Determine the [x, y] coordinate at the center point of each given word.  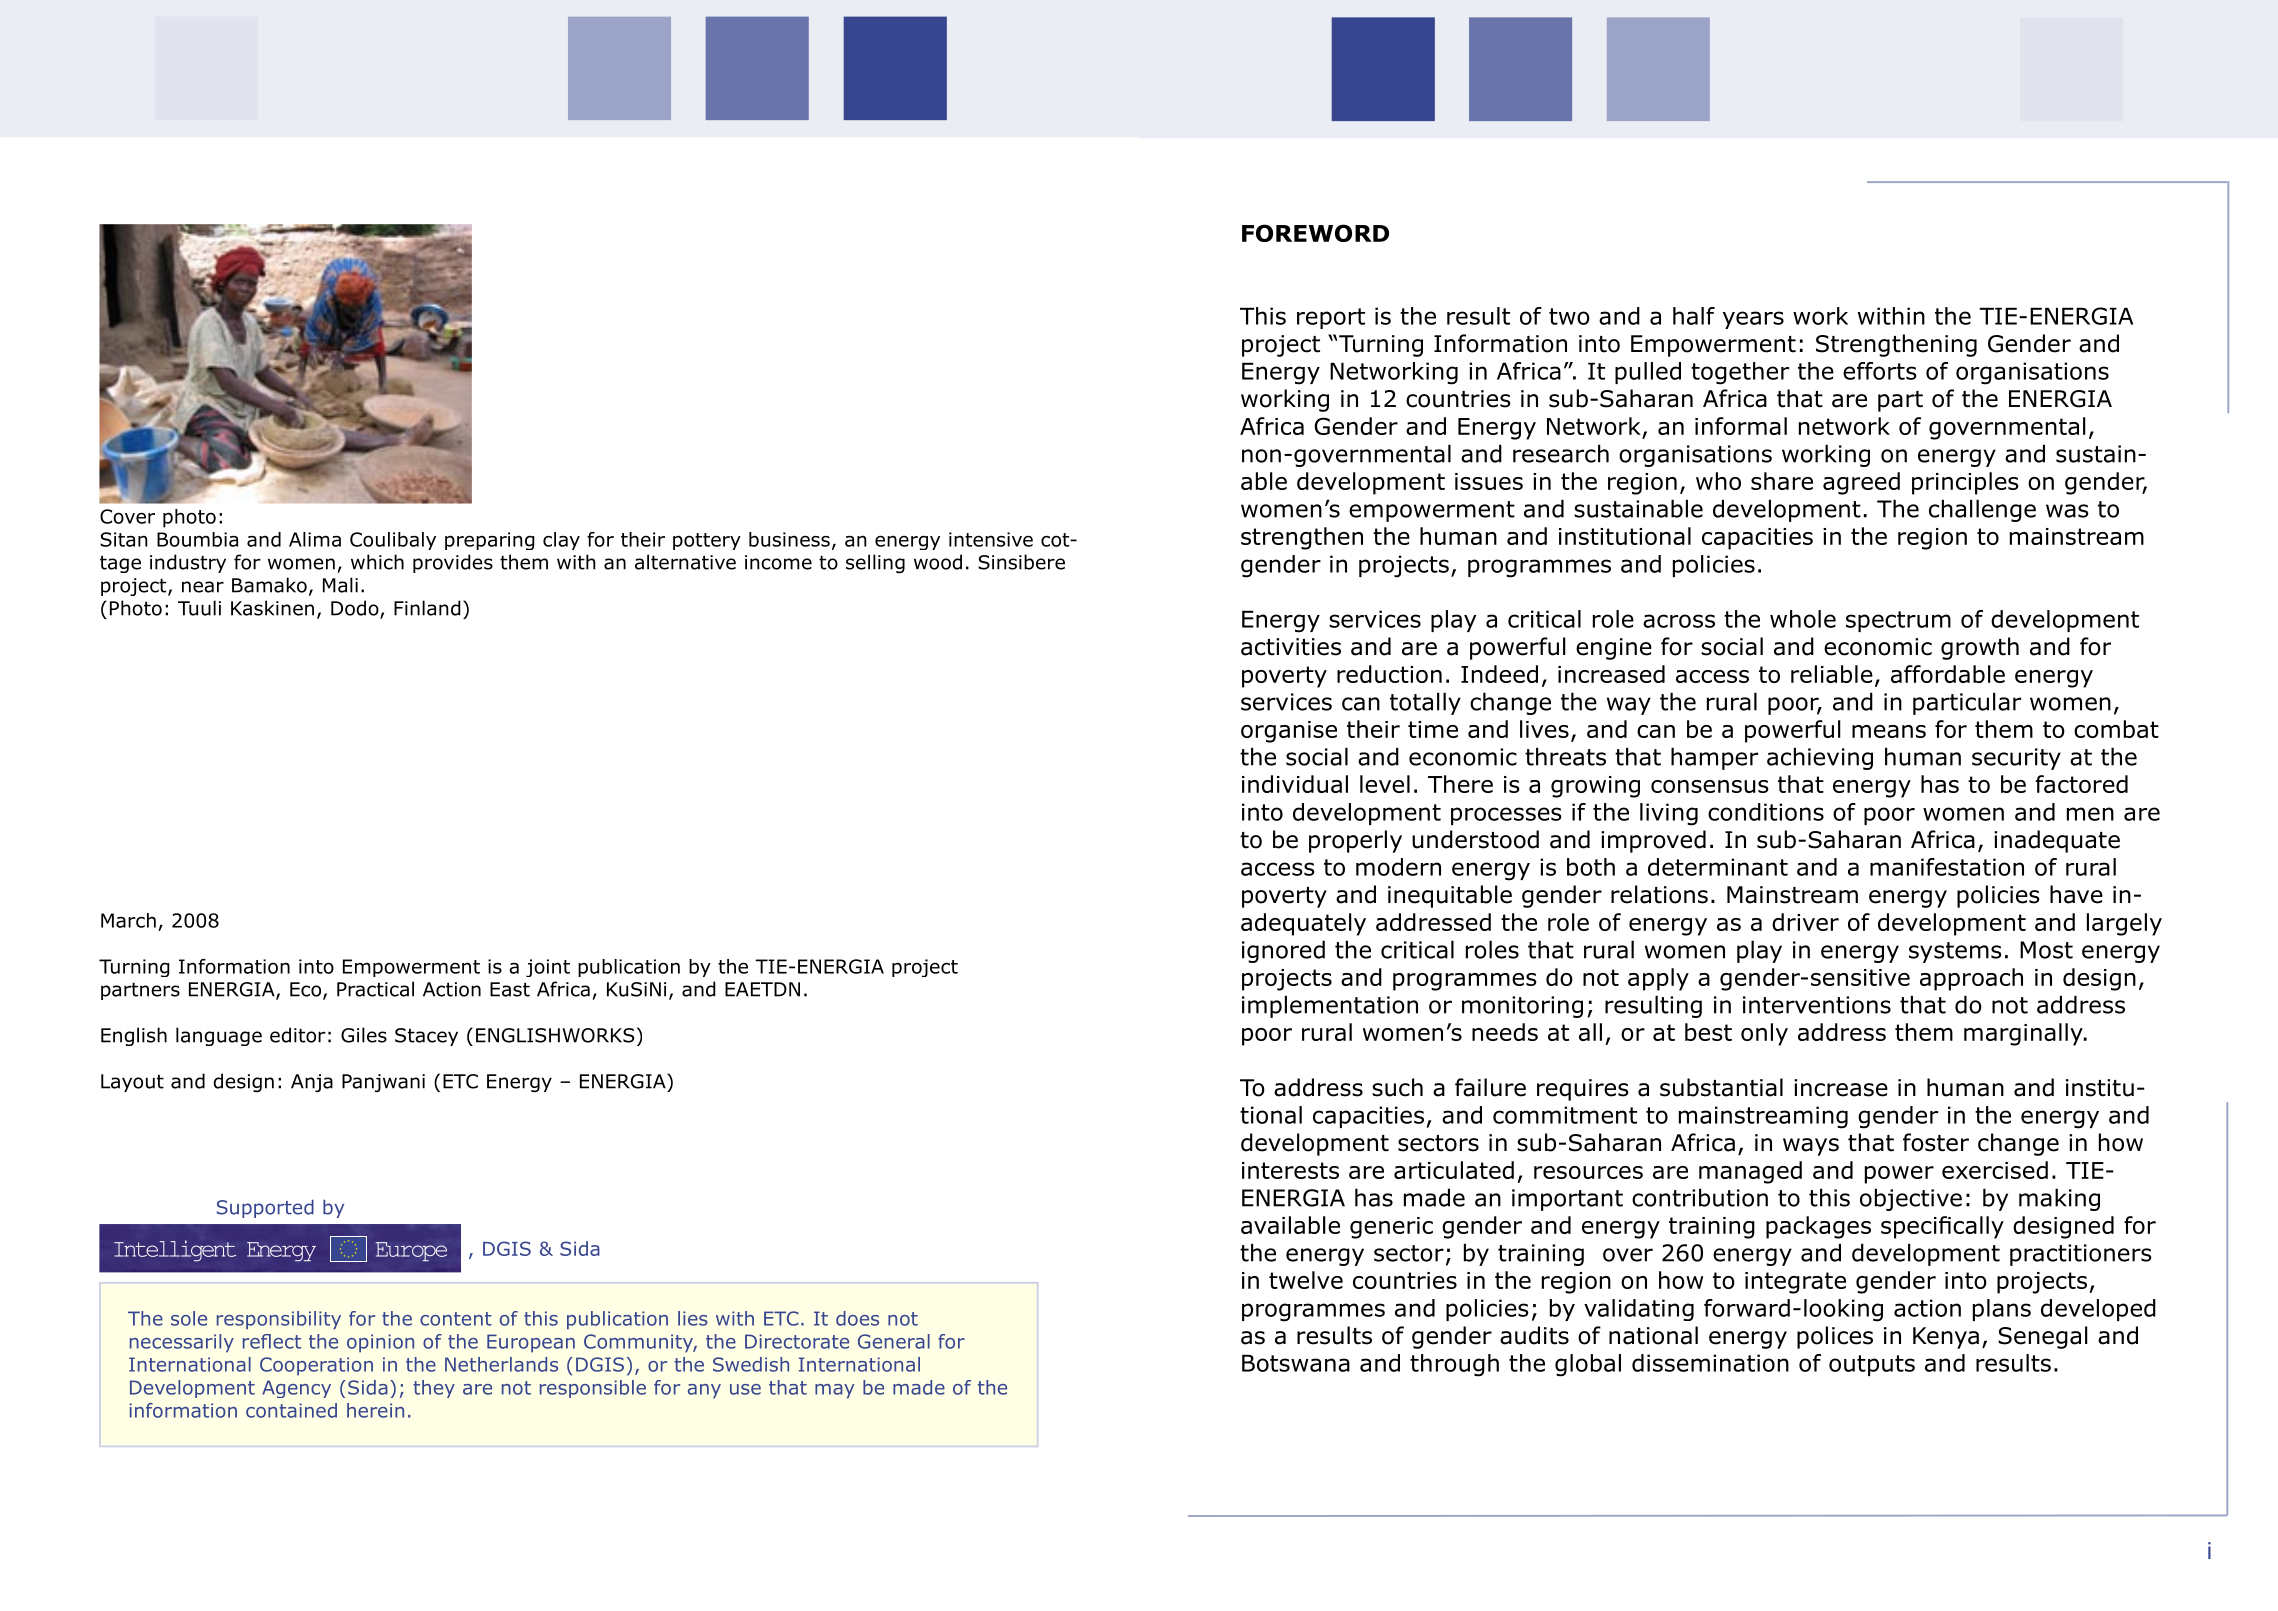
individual [1295, 784]
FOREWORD [1315, 233]
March [128, 920]
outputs [1872, 1365]
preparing [490, 541]
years [1753, 320]
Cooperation [316, 1366]
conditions [1766, 812]
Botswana [1296, 1363]
